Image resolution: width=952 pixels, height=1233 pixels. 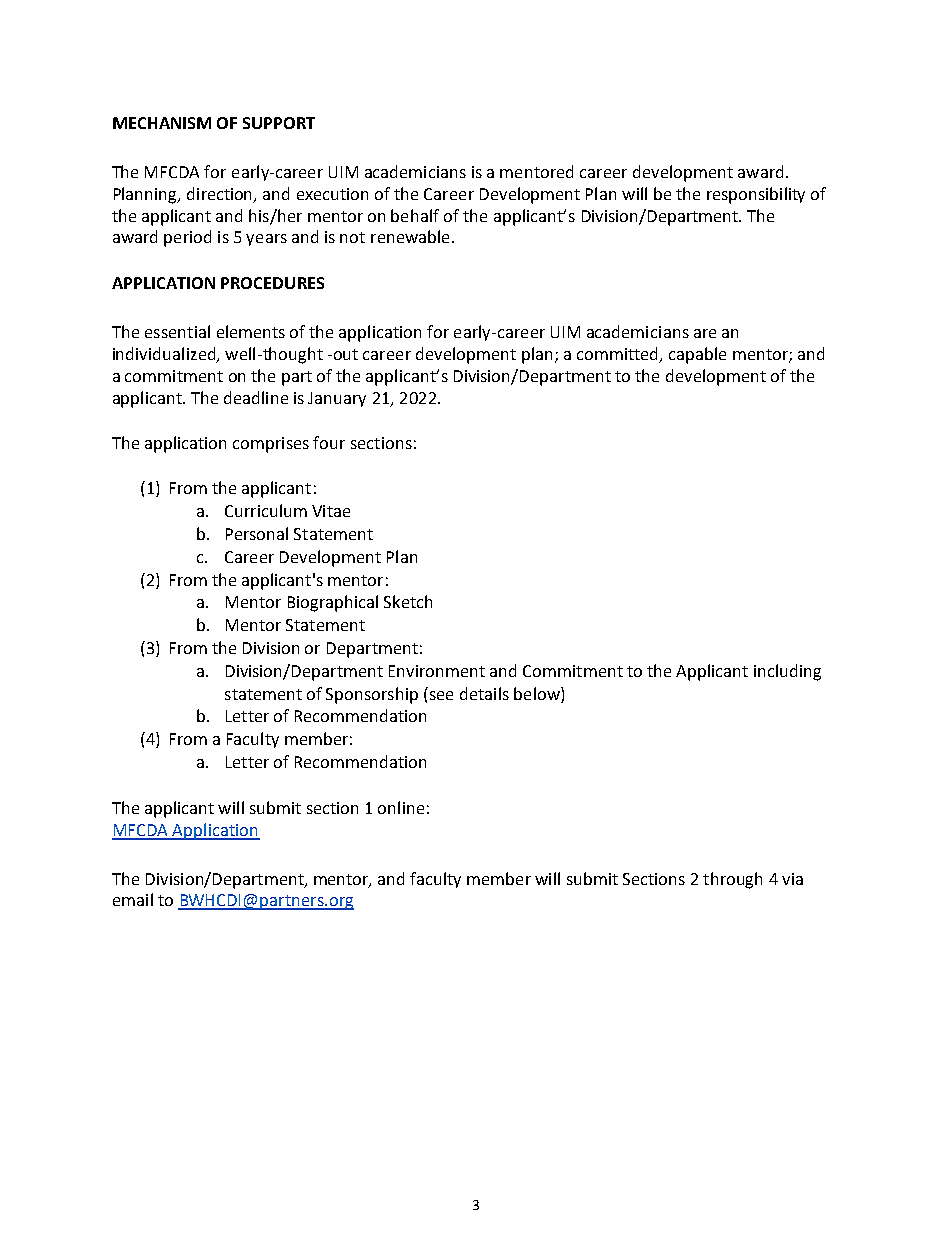 What do you see at coordinates (162, 123) in the page?
I see `MECHANISM` at bounding box center [162, 123].
